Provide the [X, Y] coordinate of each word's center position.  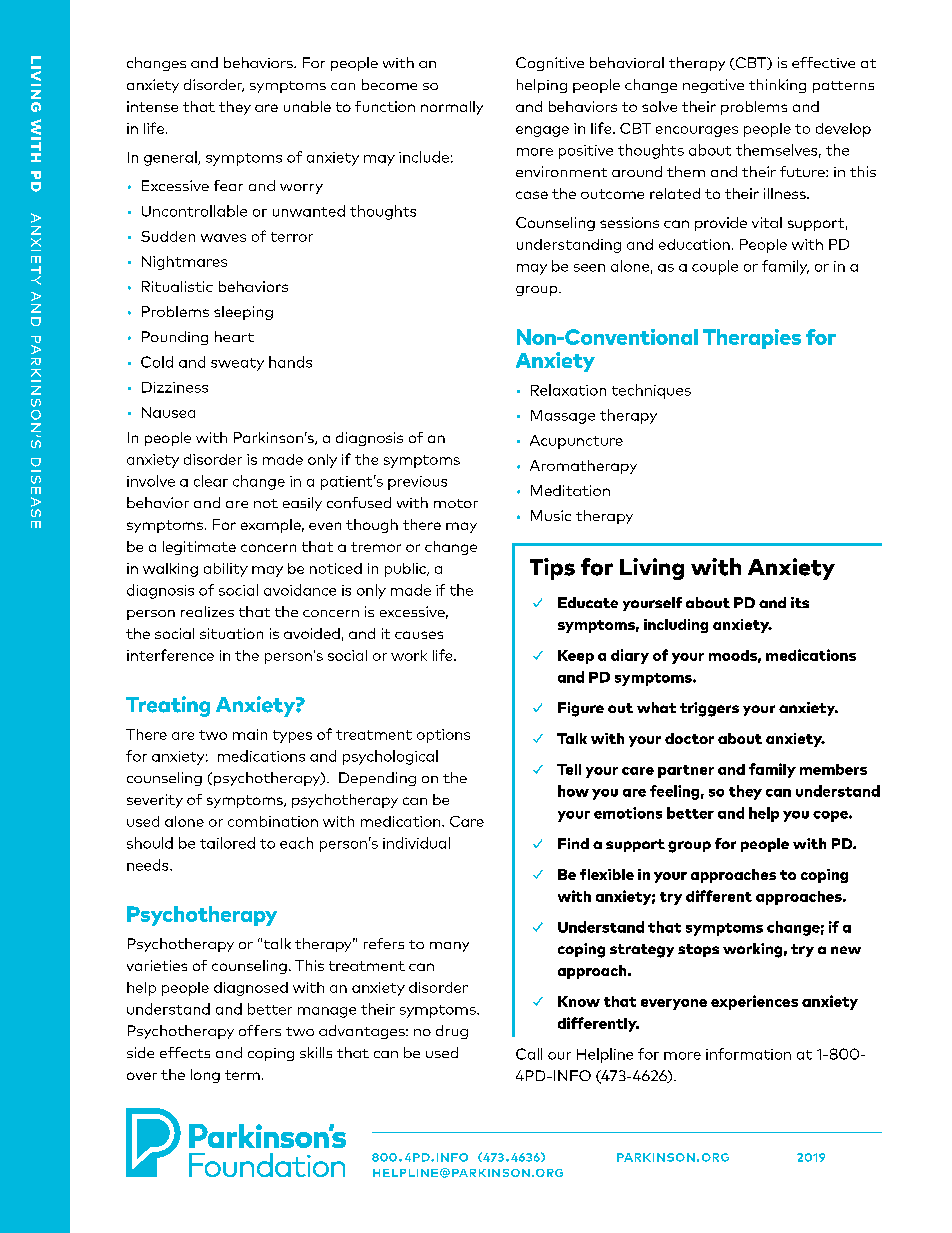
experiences [754, 1002]
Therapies [752, 339]
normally [452, 108]
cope [831, 816]
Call [529, 1054]
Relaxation [568, 390]
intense [152, 106]
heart [234, 336]
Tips [552, 569]
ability [226, 570]
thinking [777, 86]
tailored [227, 843]
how [573, 791]
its [800, 602]
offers [260, 1030]
